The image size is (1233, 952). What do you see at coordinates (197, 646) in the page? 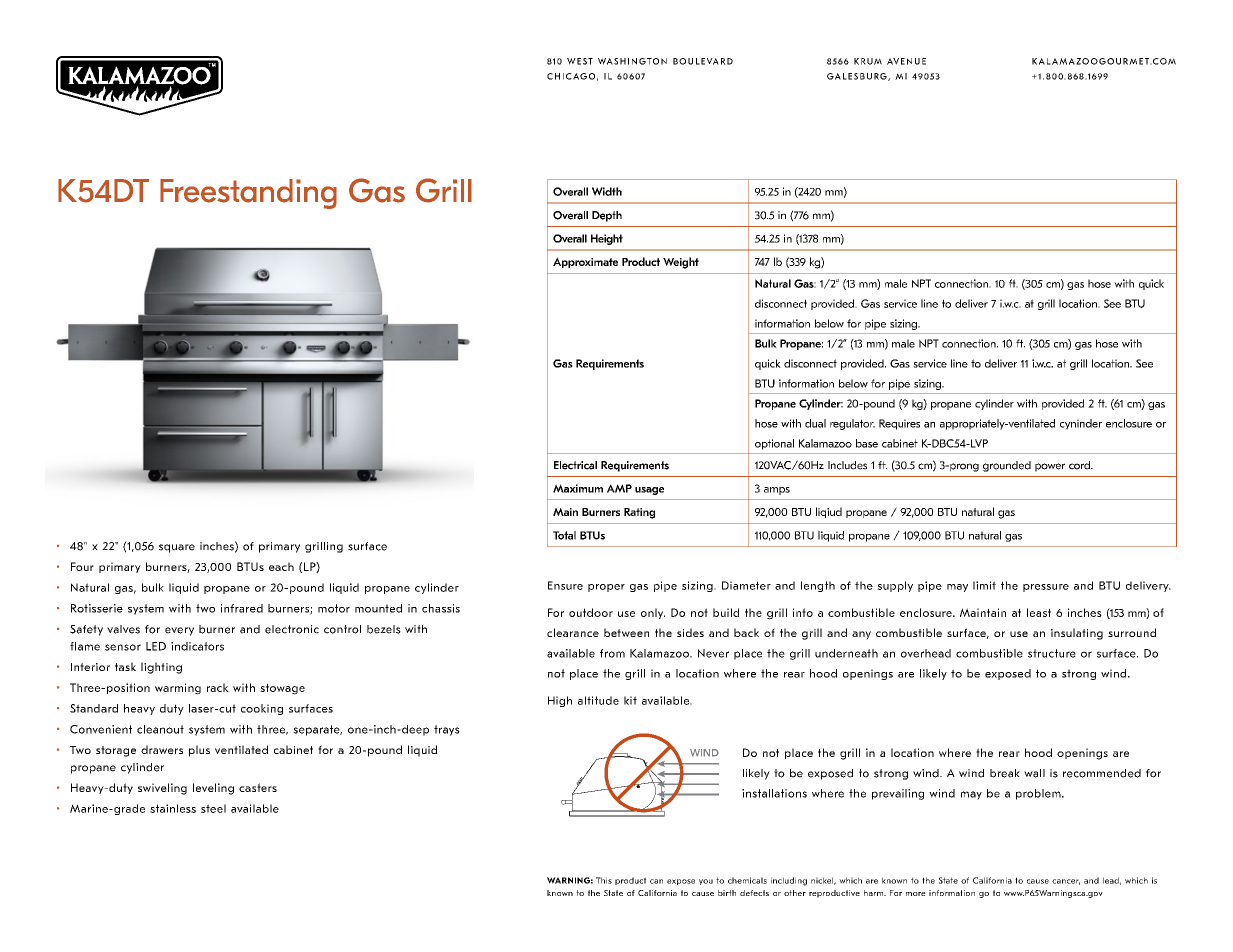
I see `indicators` at bounding box center [197, 646].
